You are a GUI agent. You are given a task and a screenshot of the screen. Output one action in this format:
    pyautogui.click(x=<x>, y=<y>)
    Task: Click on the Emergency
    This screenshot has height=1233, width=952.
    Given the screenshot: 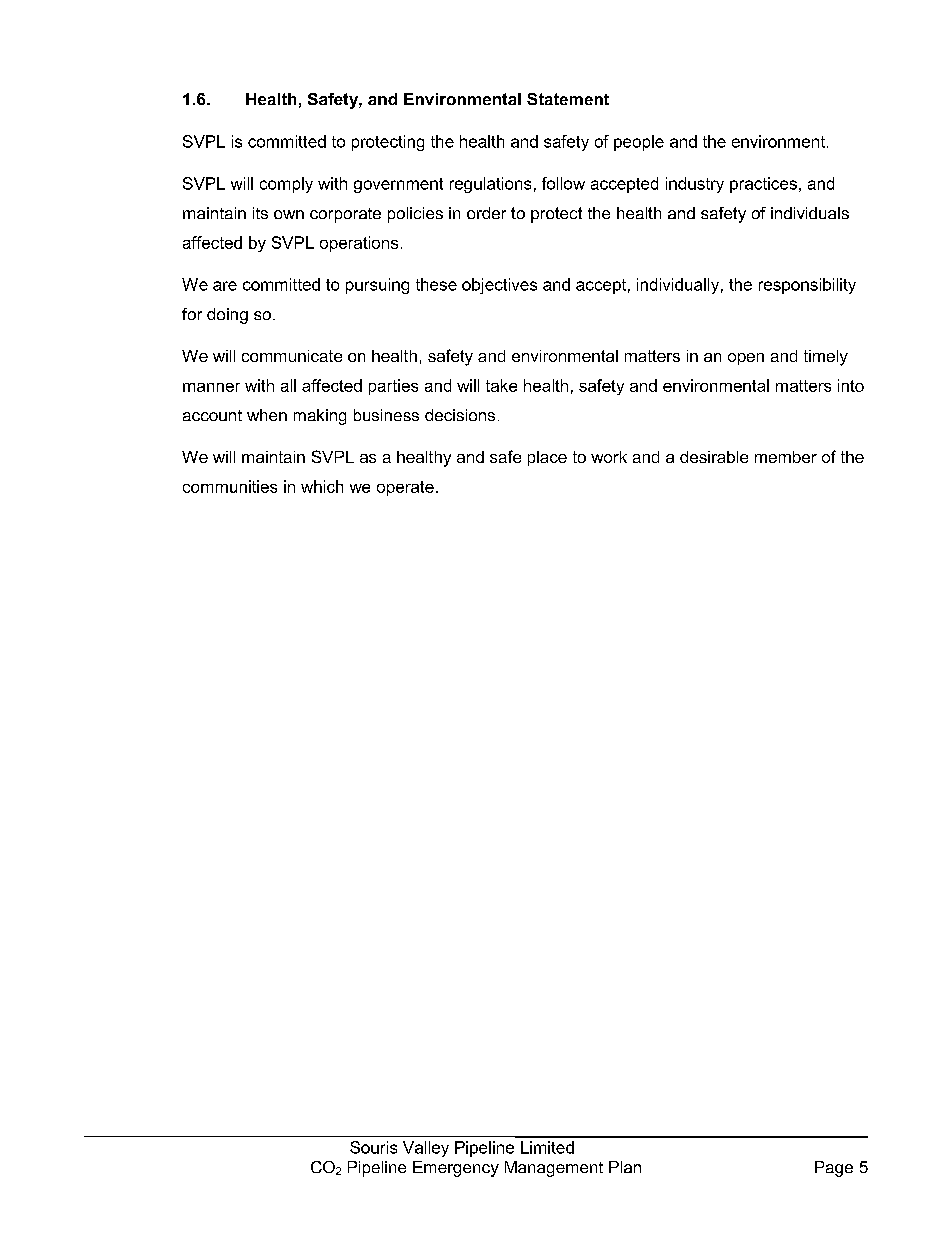 What is the action you would take?
    pyautogui.click(x=456, y=1169)
